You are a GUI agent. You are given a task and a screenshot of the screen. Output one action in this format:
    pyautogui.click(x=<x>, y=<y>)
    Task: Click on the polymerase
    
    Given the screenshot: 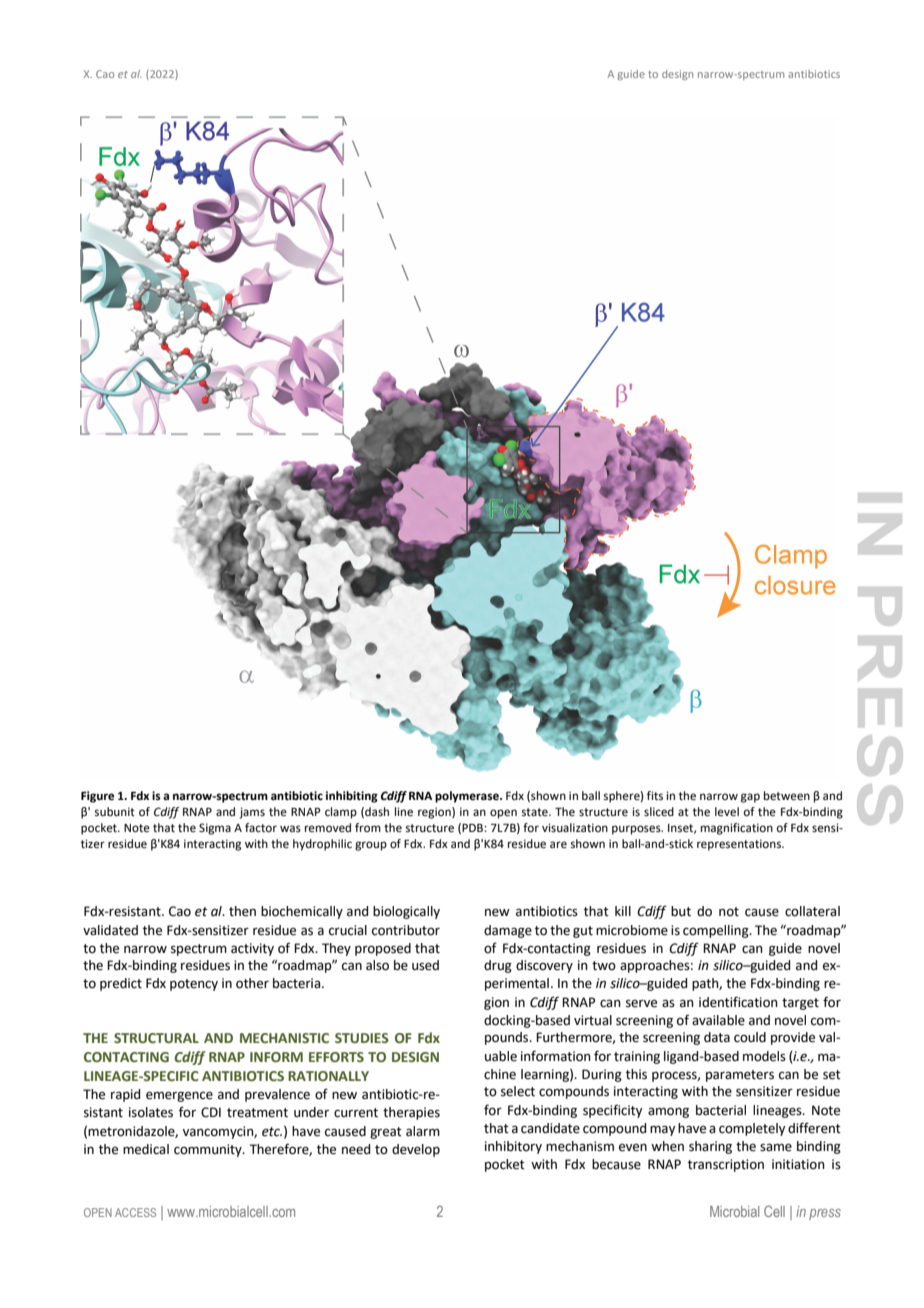 What is the action you would take?
    pyautogui.click(x=468, y=797)
